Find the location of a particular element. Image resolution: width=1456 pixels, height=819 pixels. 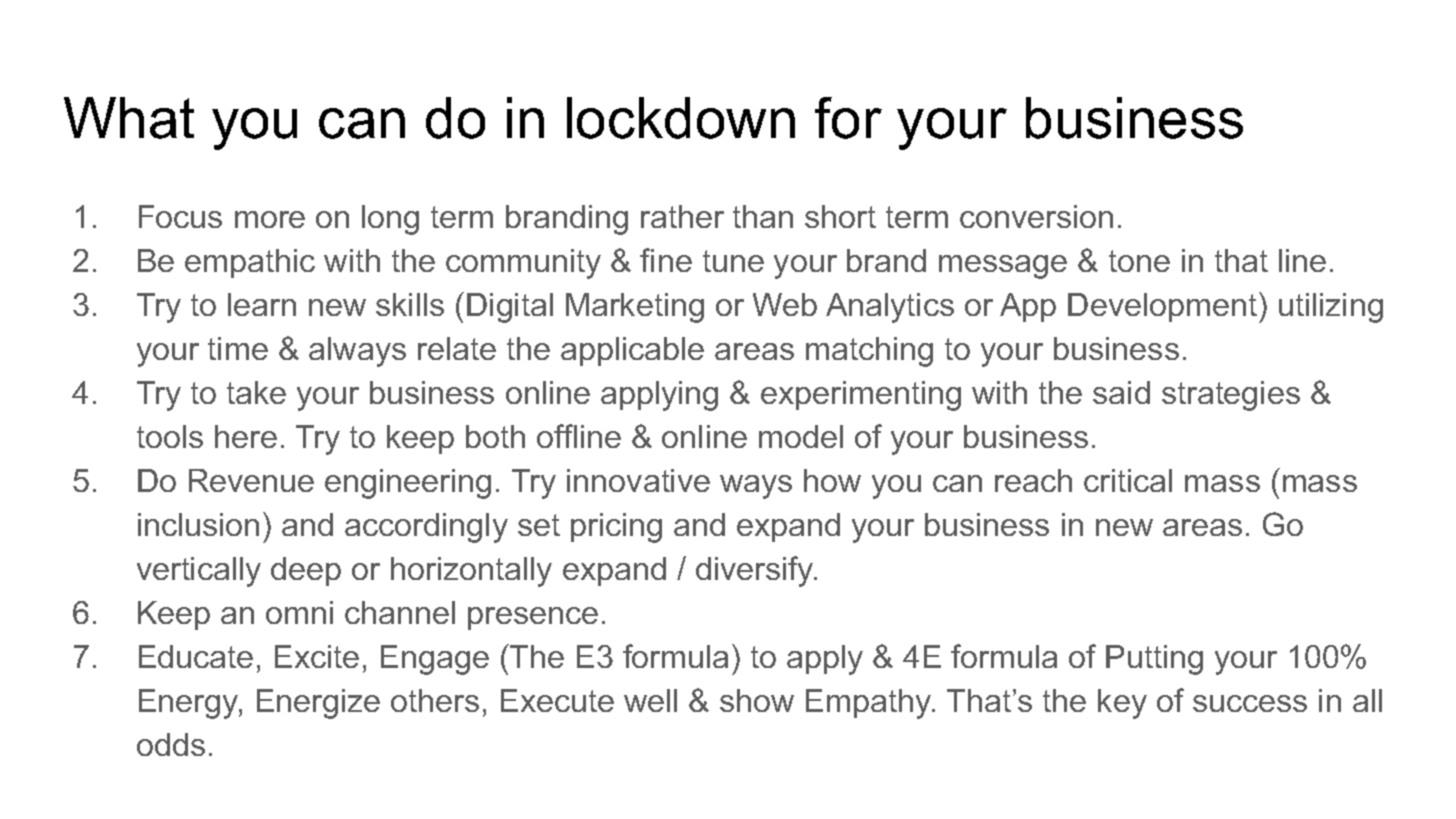

conversion is located at coordinates (1036, 216).
